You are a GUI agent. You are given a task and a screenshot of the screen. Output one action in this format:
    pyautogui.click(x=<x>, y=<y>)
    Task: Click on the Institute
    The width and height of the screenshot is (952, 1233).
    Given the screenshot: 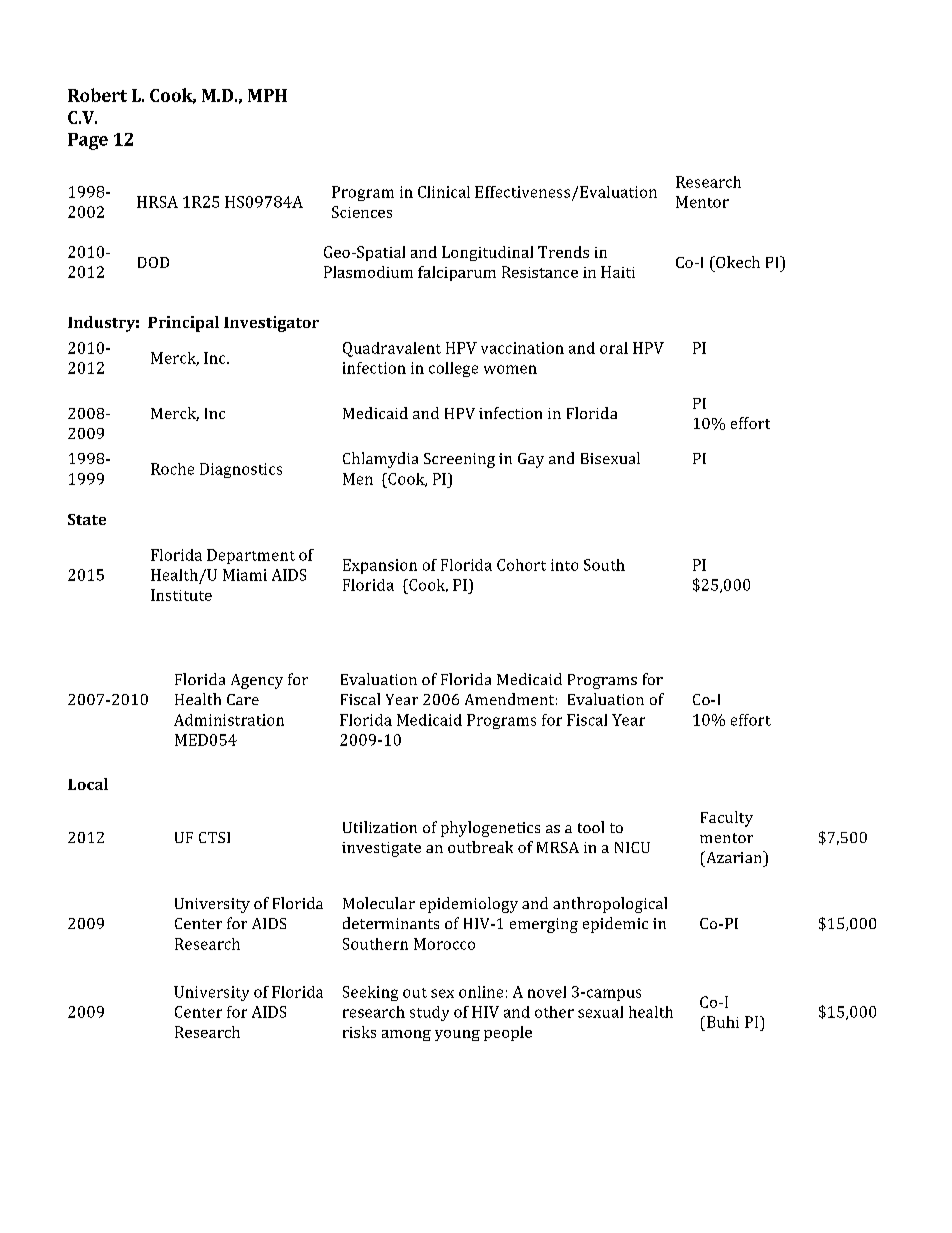 What is the action you would take?
    pyautogui.click(x=181, y=595)
